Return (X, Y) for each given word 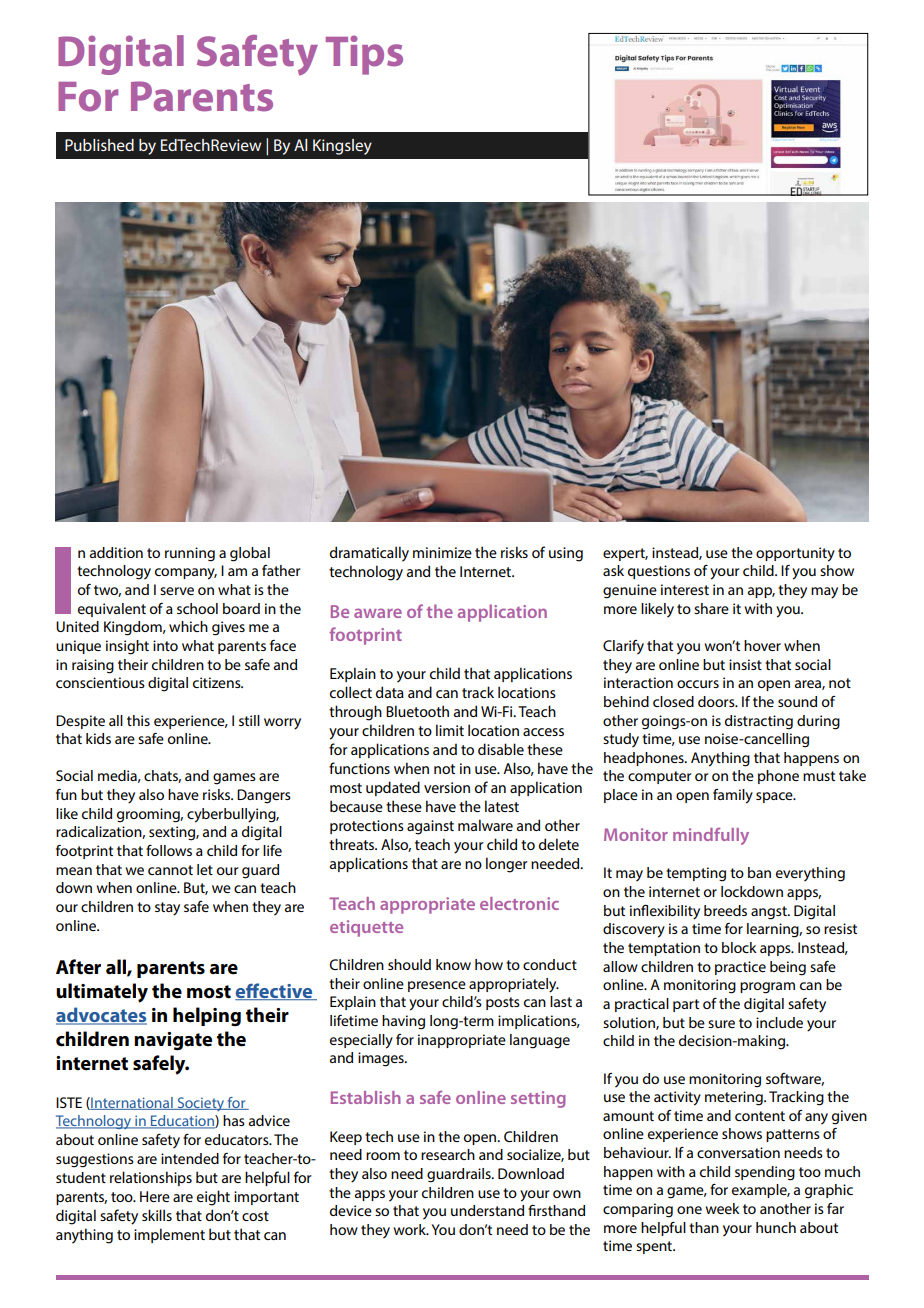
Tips (364, 55)
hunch (776, 1227)
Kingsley (342, 147)
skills (157, 1215)
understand (487, 1210)
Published (99, 145)
